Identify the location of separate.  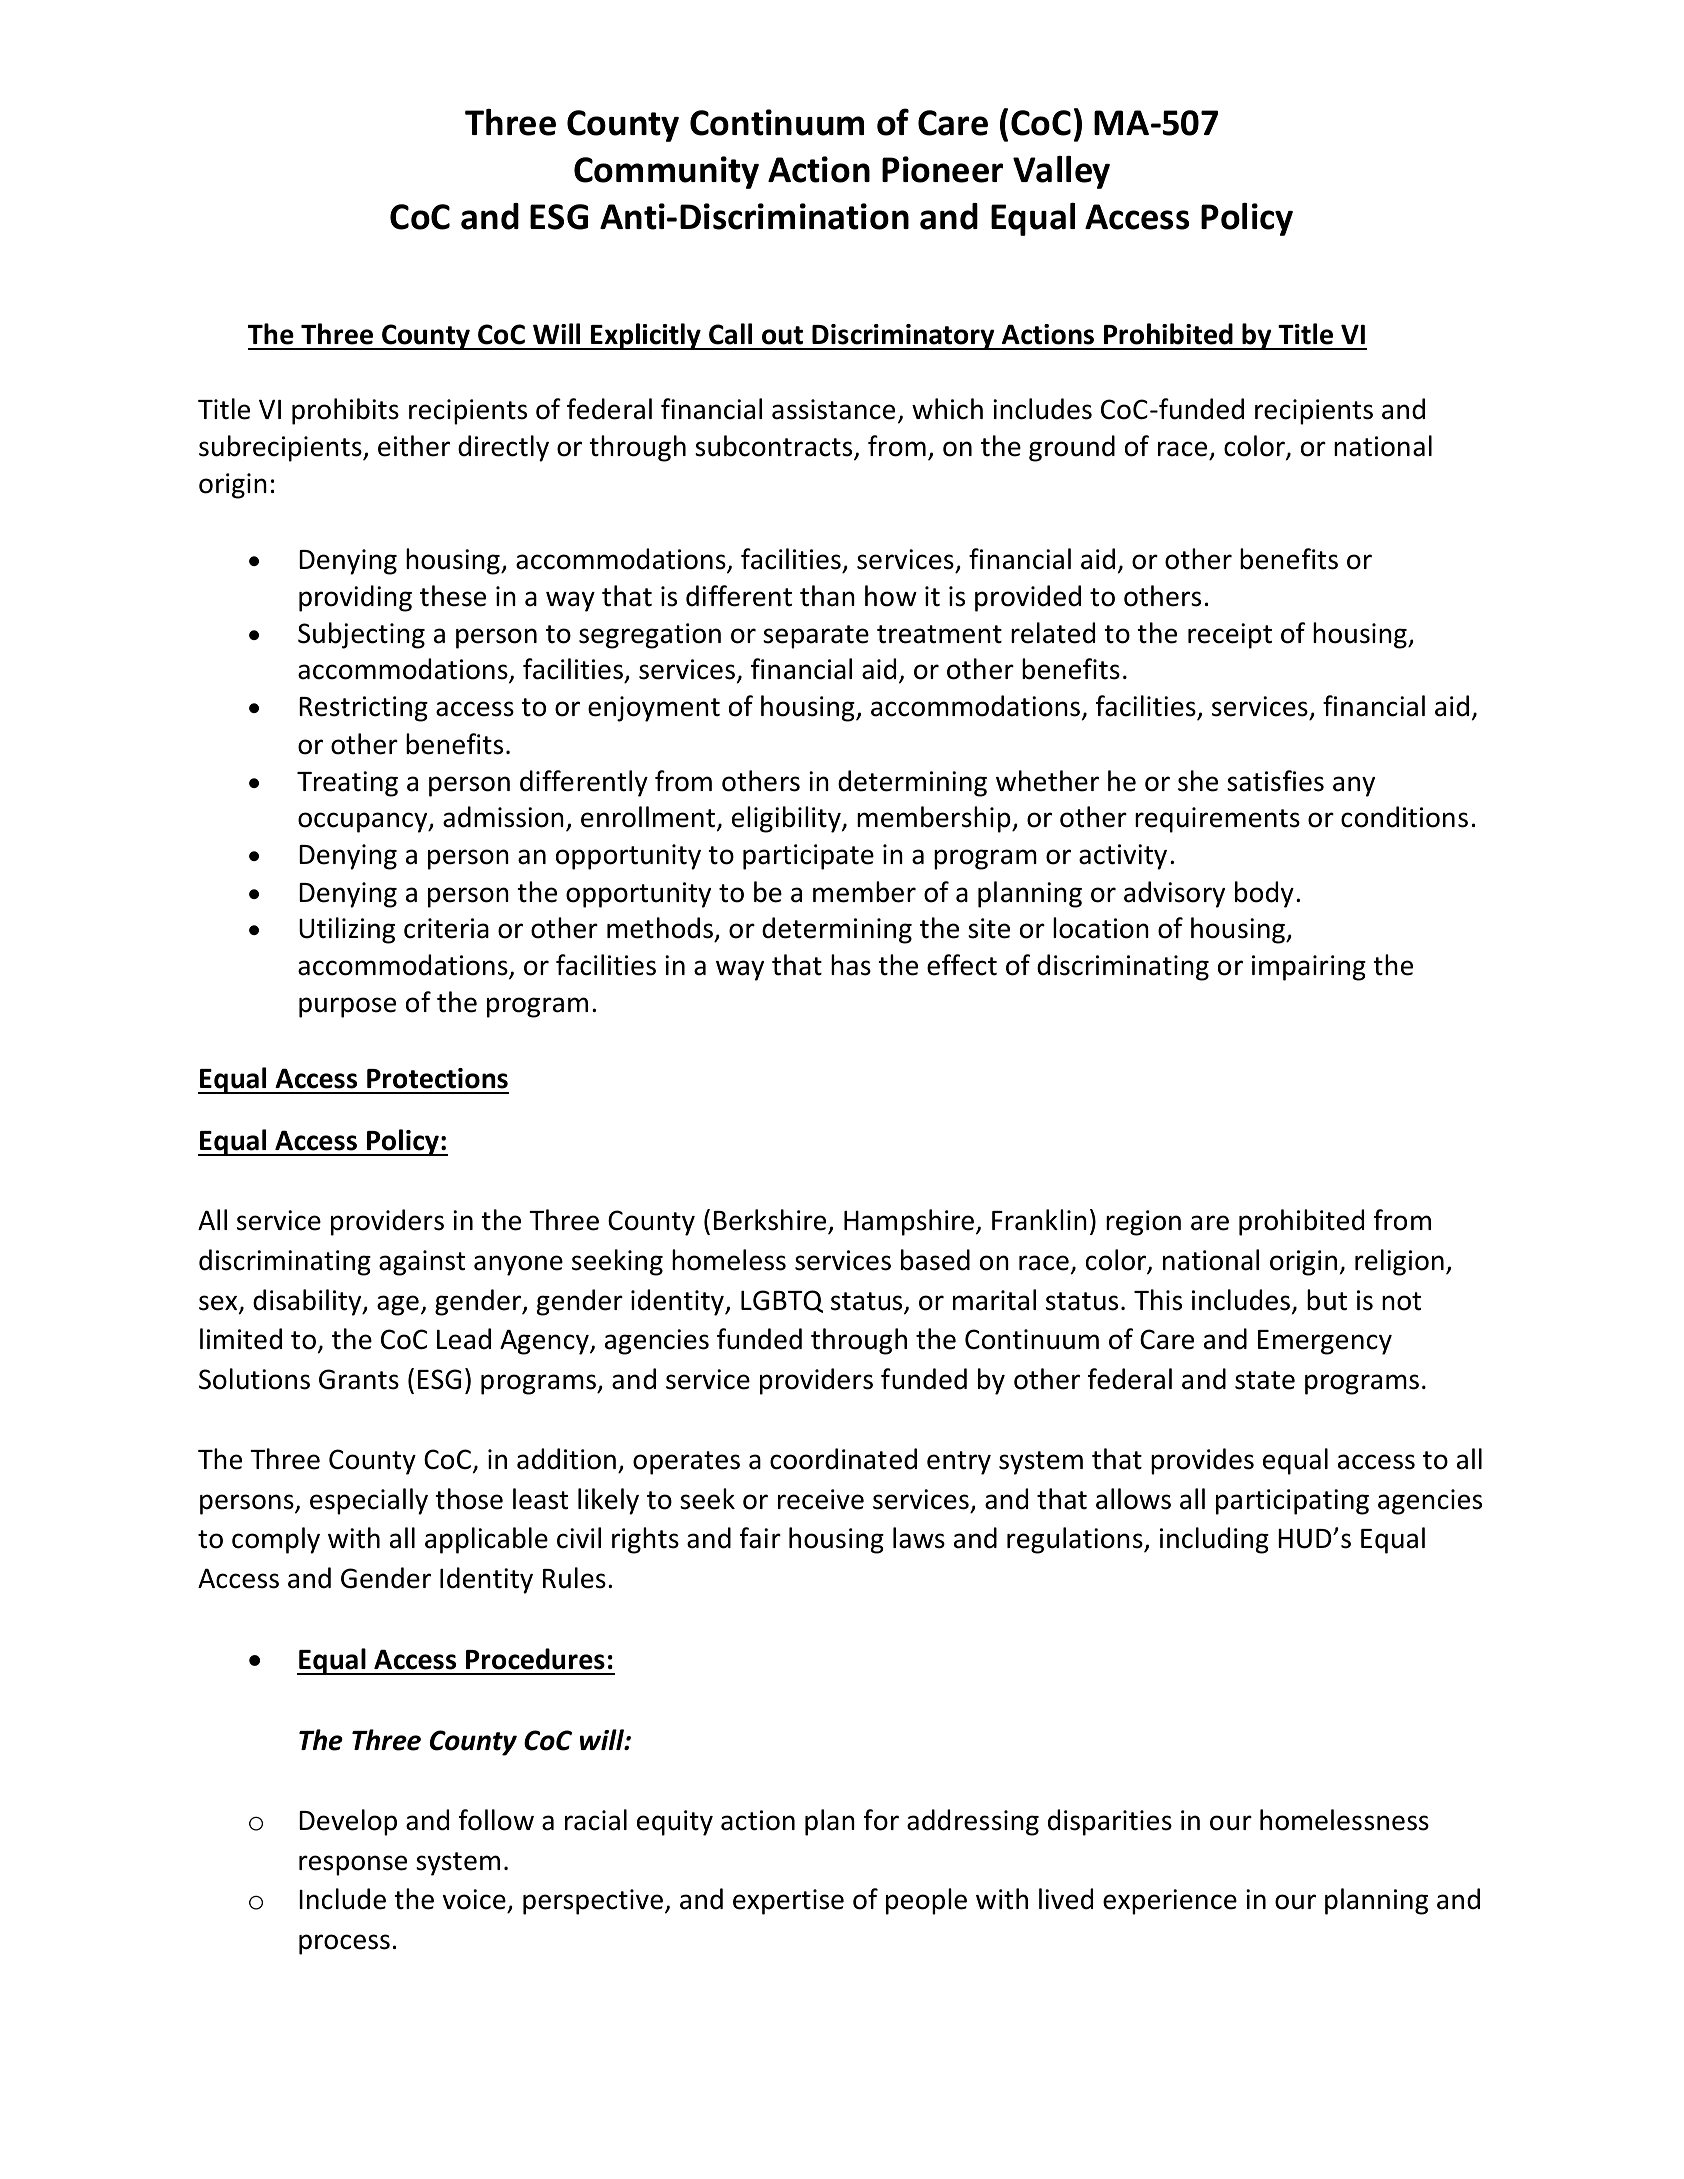
(816, 637).
